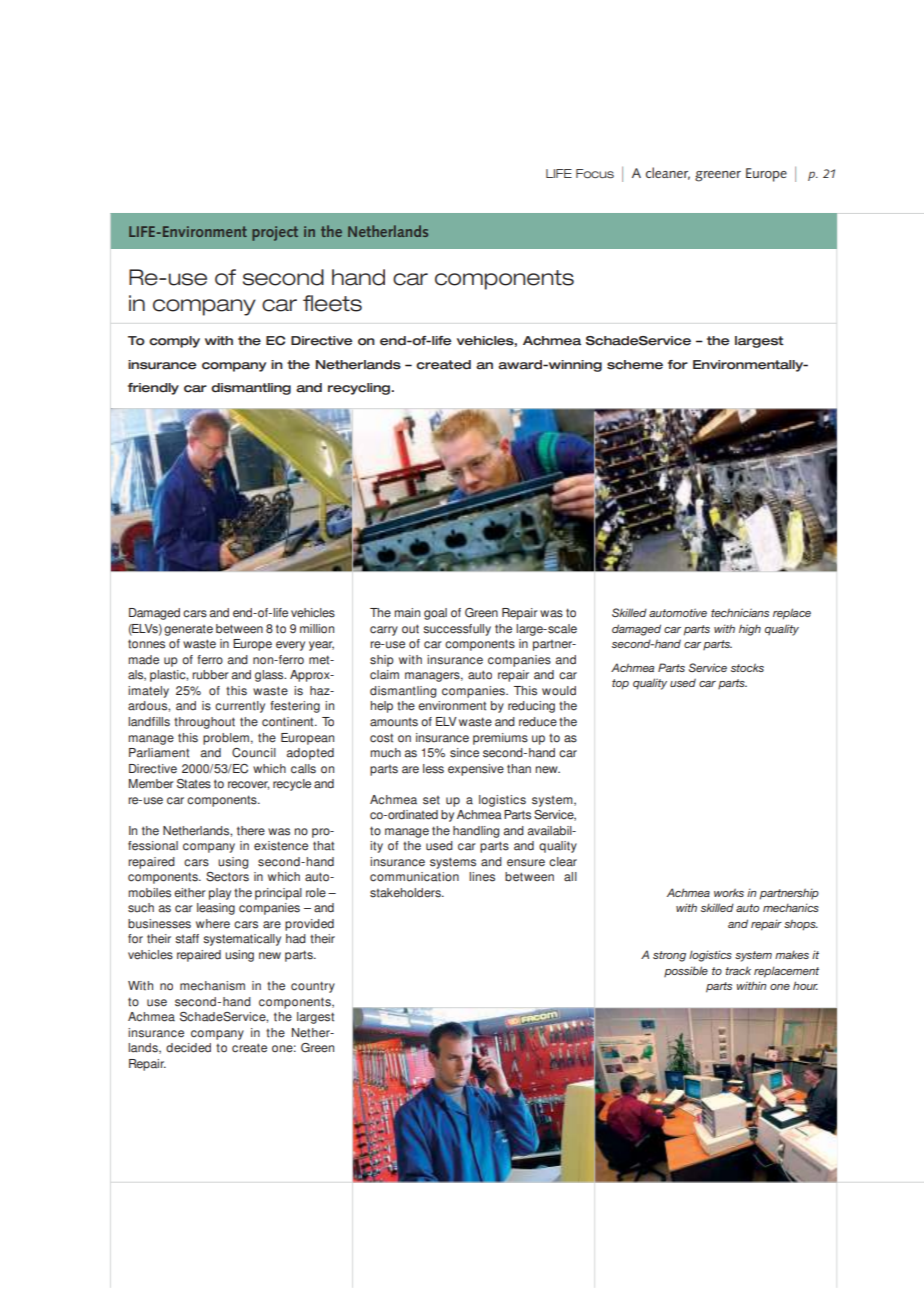  I want to click on Focus, so click(595, 174).
